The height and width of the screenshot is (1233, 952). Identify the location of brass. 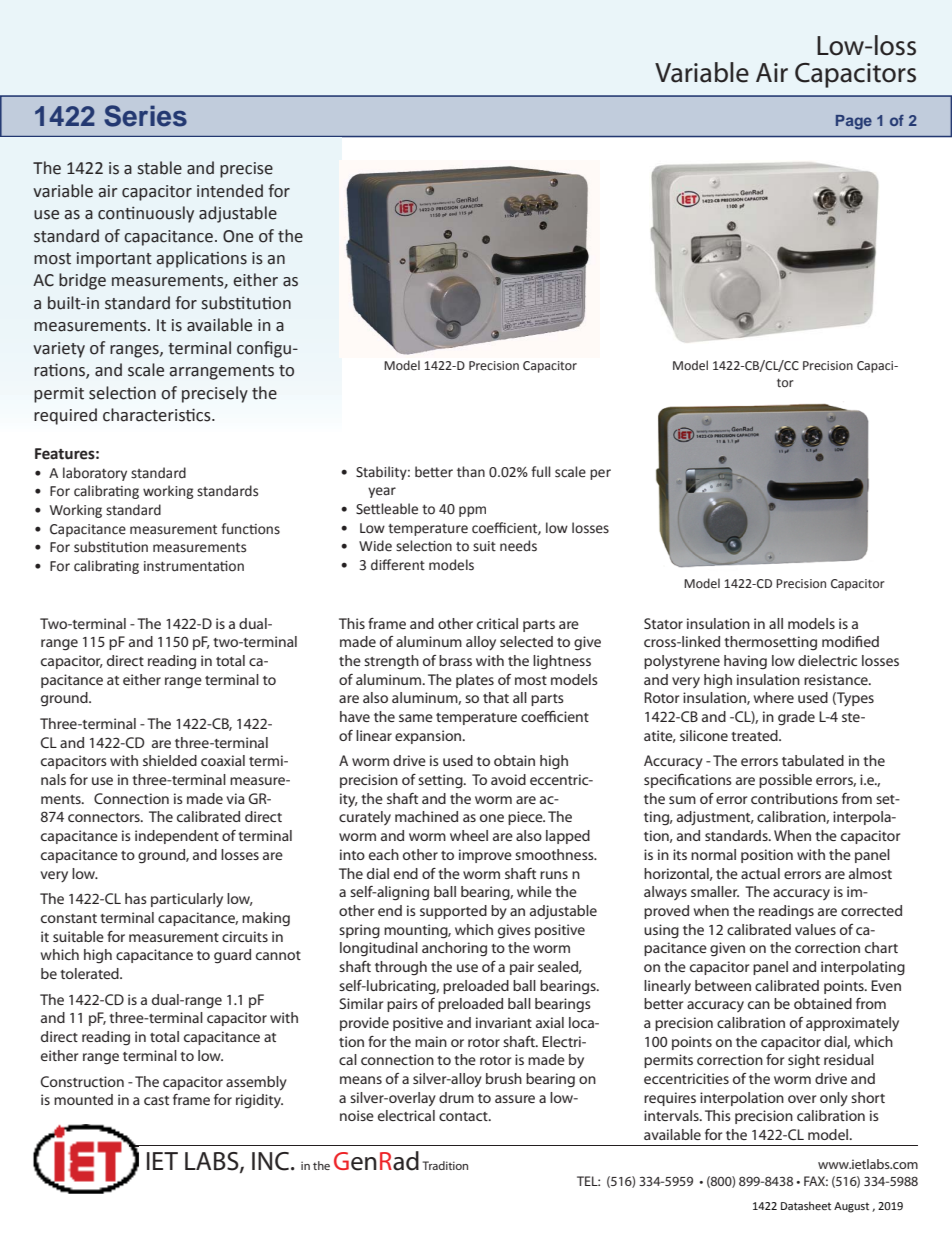
(455, 660).
